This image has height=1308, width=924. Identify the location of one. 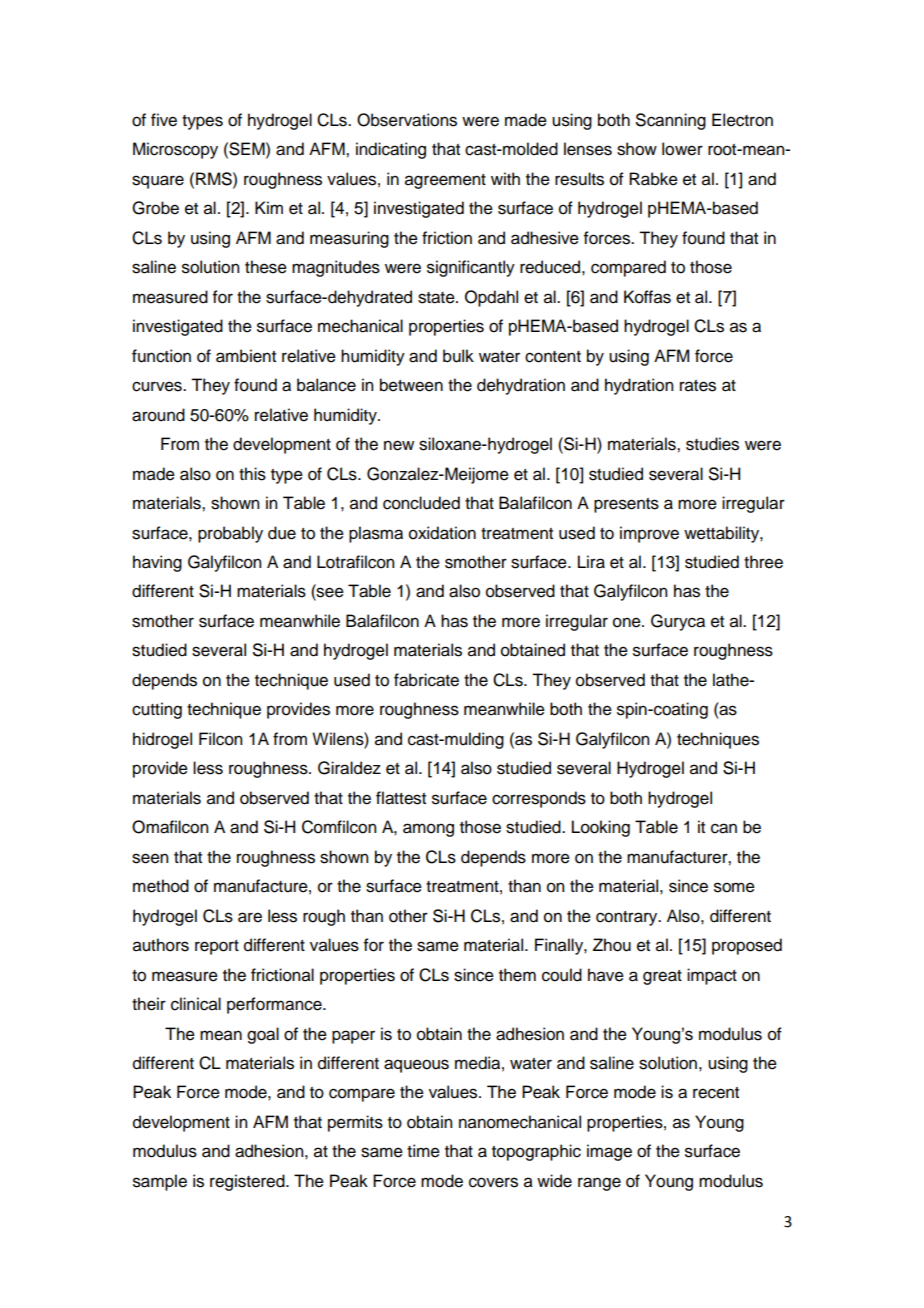
(628, 622).
